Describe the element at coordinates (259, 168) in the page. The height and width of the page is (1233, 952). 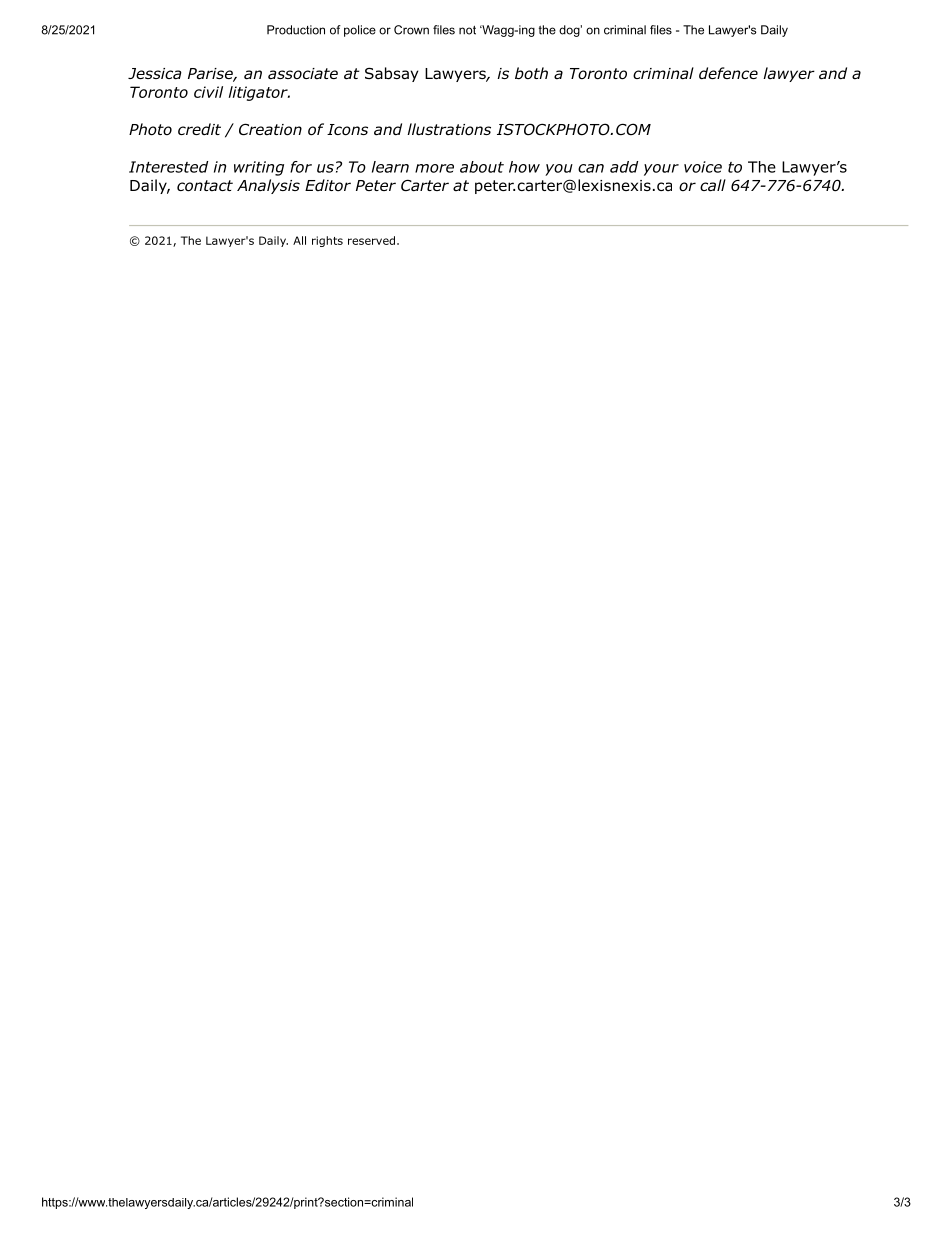
I see `writing` at that location.
